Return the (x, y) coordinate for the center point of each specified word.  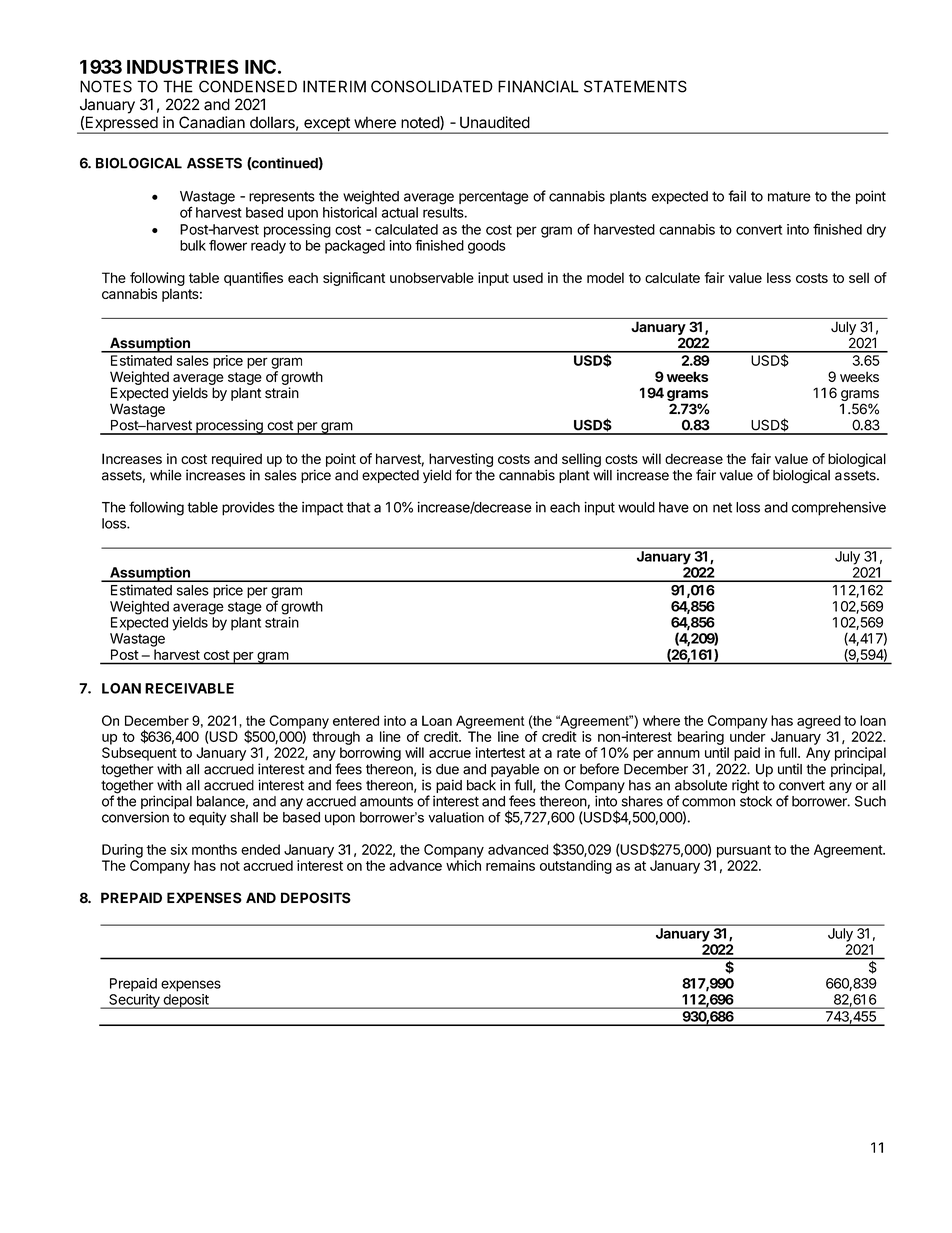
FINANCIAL (538, 86)
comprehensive (839, 509)
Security (134, 1001)
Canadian (212, 122)
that (358, 507)
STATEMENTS (635, 86)
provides (248, 509)
